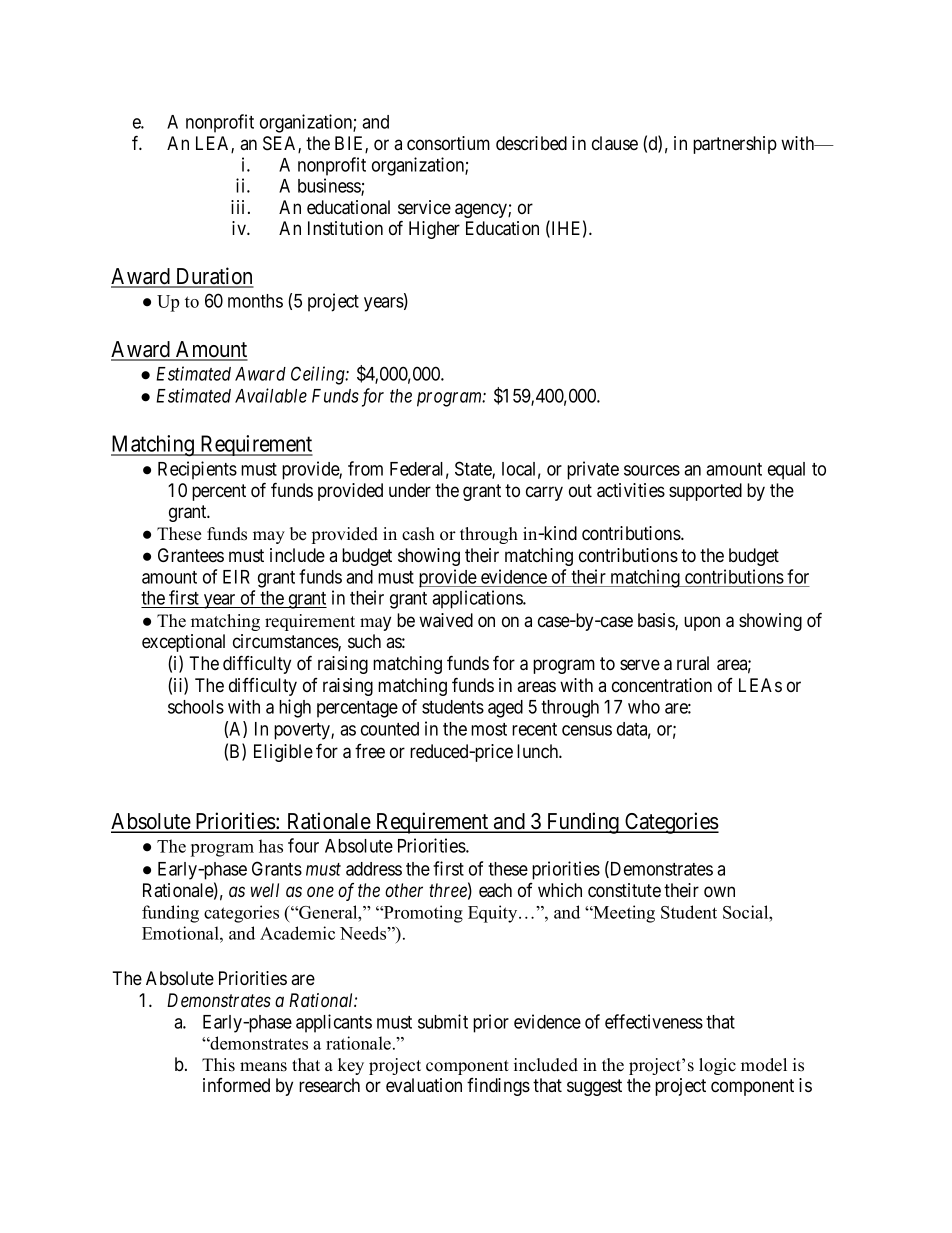  Describe the element at coordinates (418, 534) in the page. I see `cash` at that location.
